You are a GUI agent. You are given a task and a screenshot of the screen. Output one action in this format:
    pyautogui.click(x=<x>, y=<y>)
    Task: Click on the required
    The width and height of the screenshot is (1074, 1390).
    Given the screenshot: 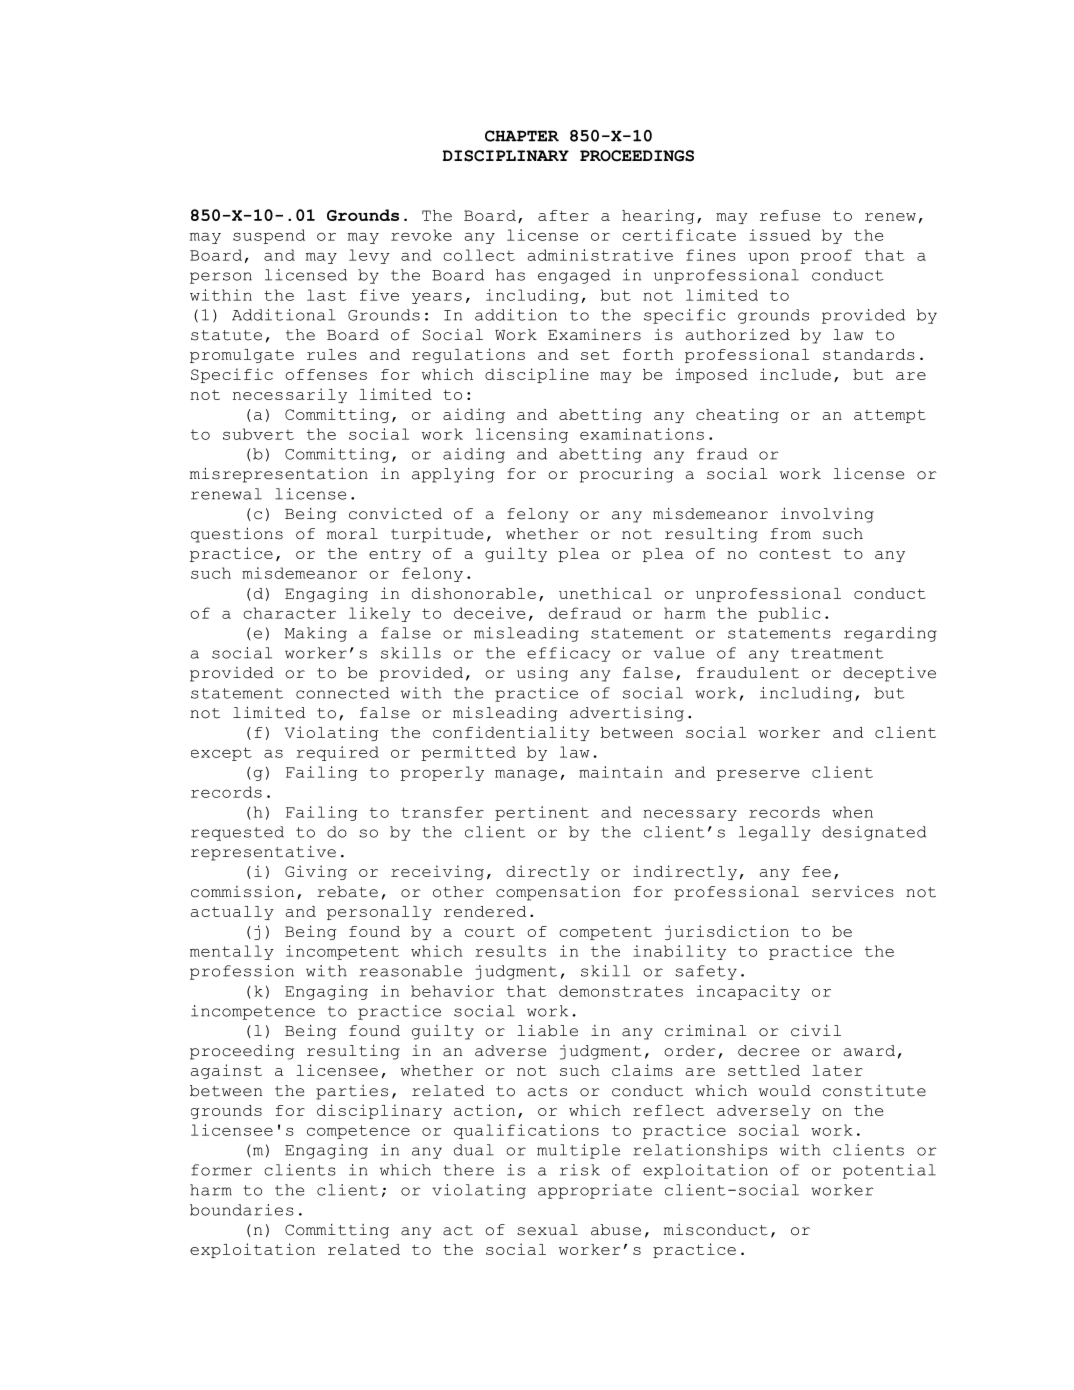 What is the action you would take?
    pyautogui.click(x=337, y=753)
